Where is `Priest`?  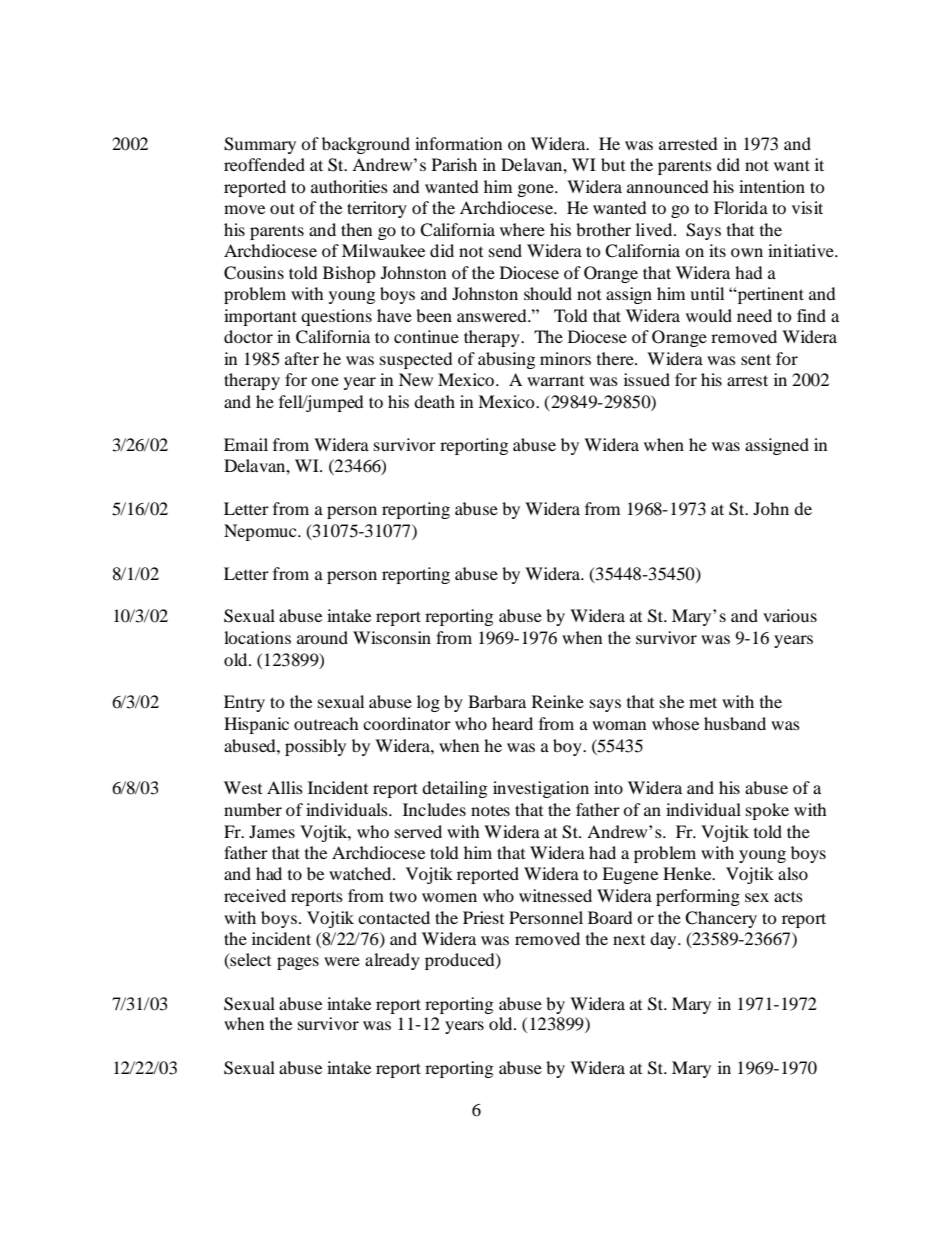
Priest is located at coordinates (483, 917).
